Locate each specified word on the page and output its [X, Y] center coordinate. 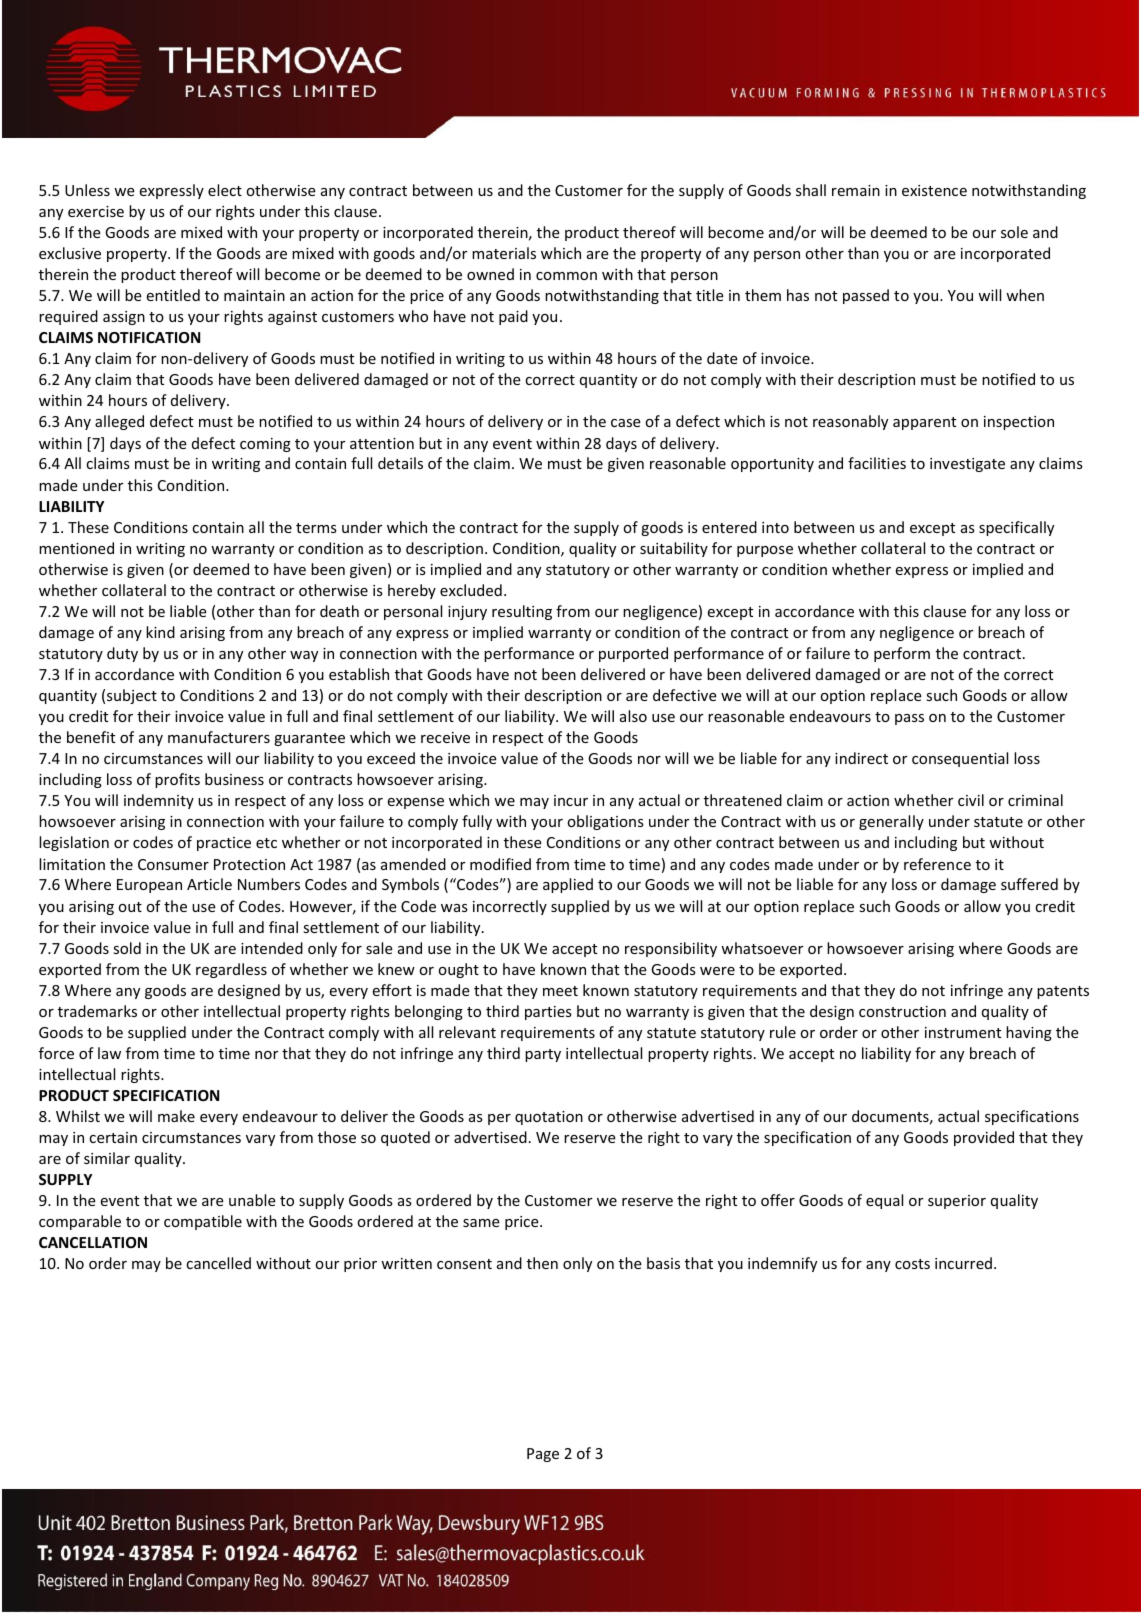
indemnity [159, 801]
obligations [606, 822]
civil [971, 800]
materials [504, 253]
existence [934, 190]
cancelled [218, 1263]
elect [225, 190]
